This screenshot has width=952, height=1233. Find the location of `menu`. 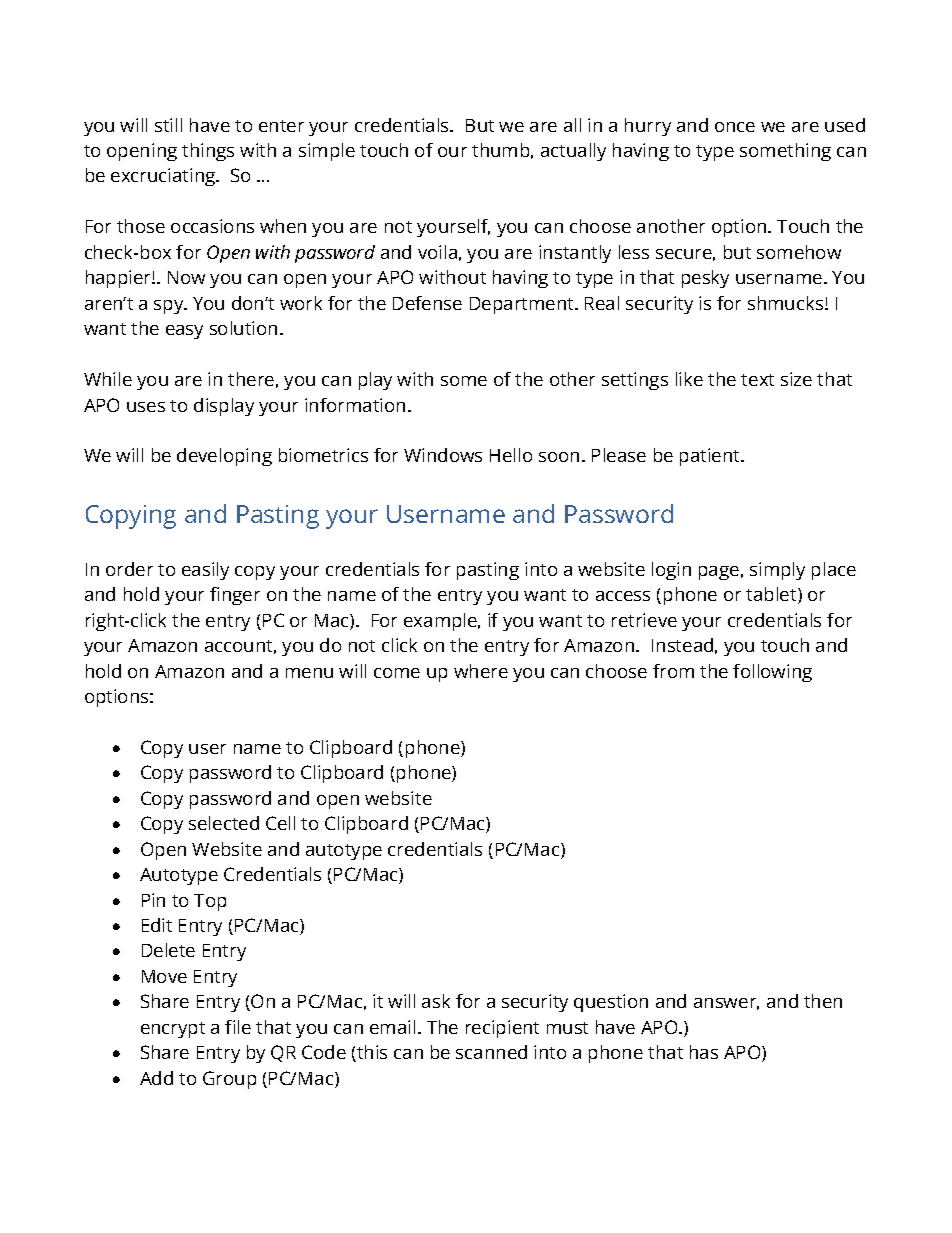

menu is located at coordinates (309, 673).
